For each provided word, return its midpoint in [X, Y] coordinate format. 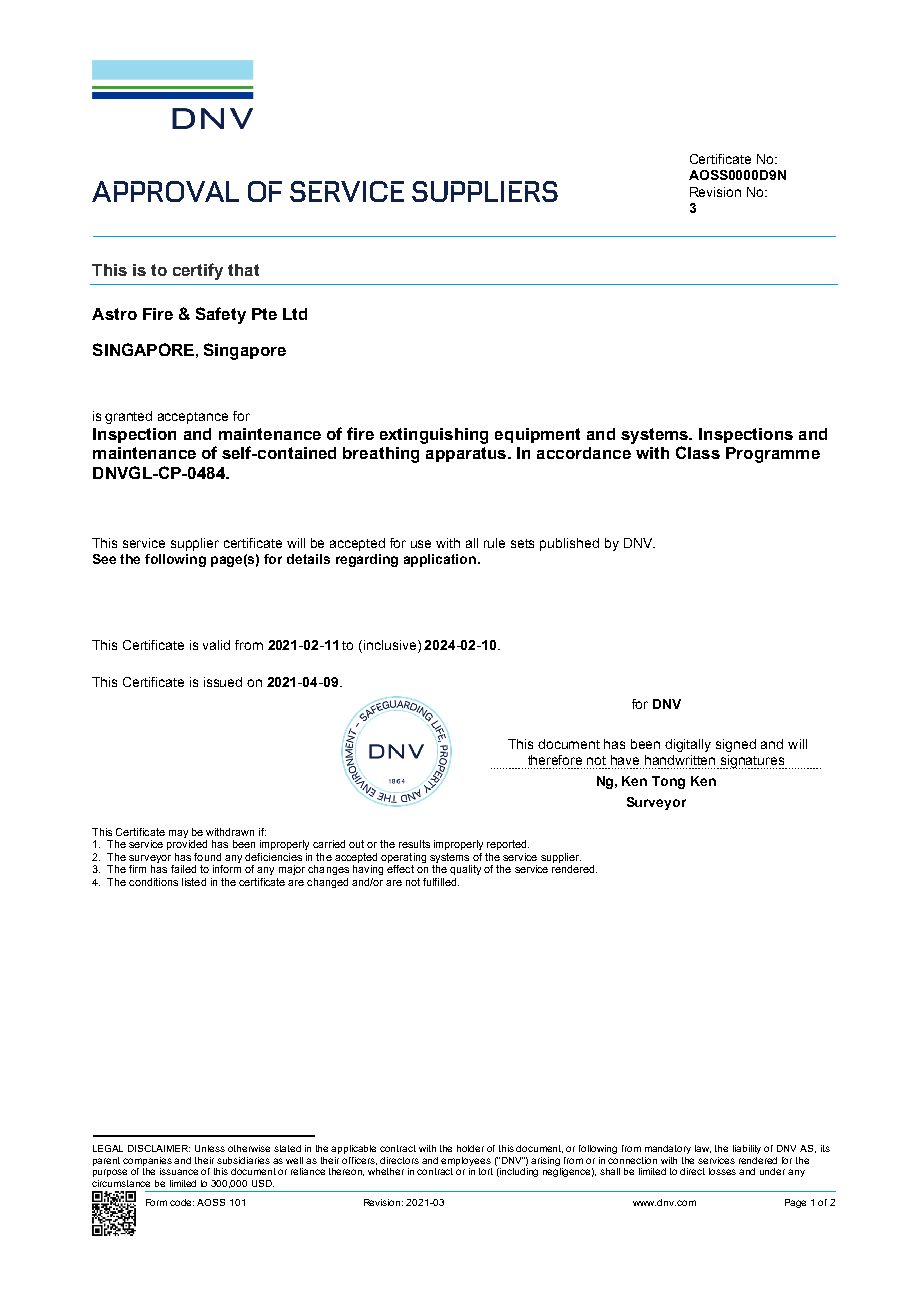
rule [494, 543]
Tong [668, 782]
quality [465, 870]
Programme [773, 455]
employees [466, 1161]
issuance [179, 1171]
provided [187, 845]
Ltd [295, 314]
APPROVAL [165, 191]
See [104, 559]
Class [698, 452]
